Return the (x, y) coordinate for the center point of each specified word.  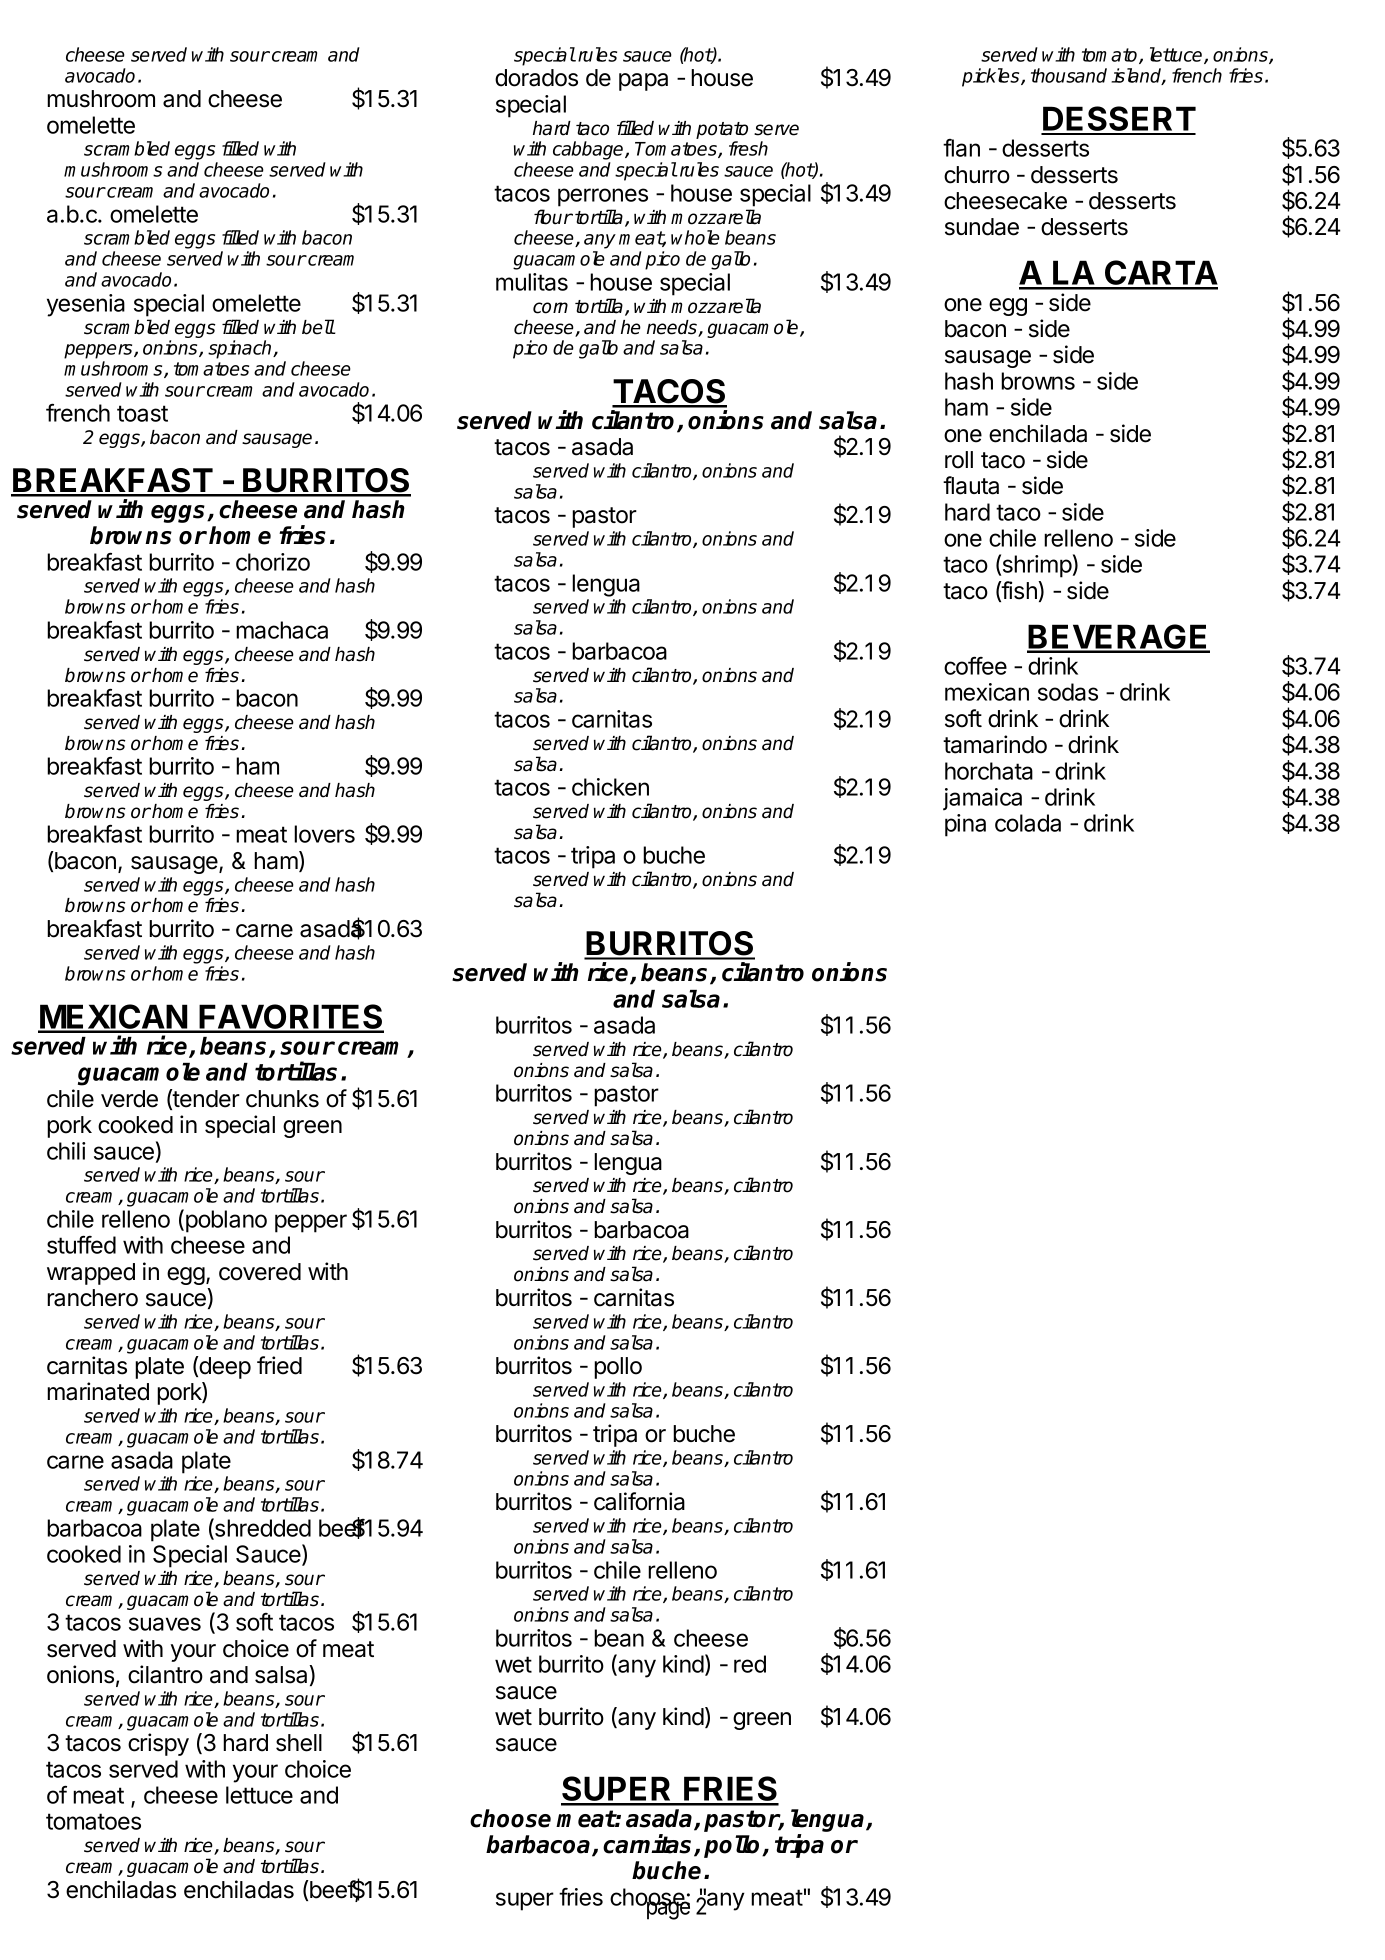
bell (318, 327)
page (666, 1910)
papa (643, 82)
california (639, 1501)
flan (961, 148)
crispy (158, 1744)
